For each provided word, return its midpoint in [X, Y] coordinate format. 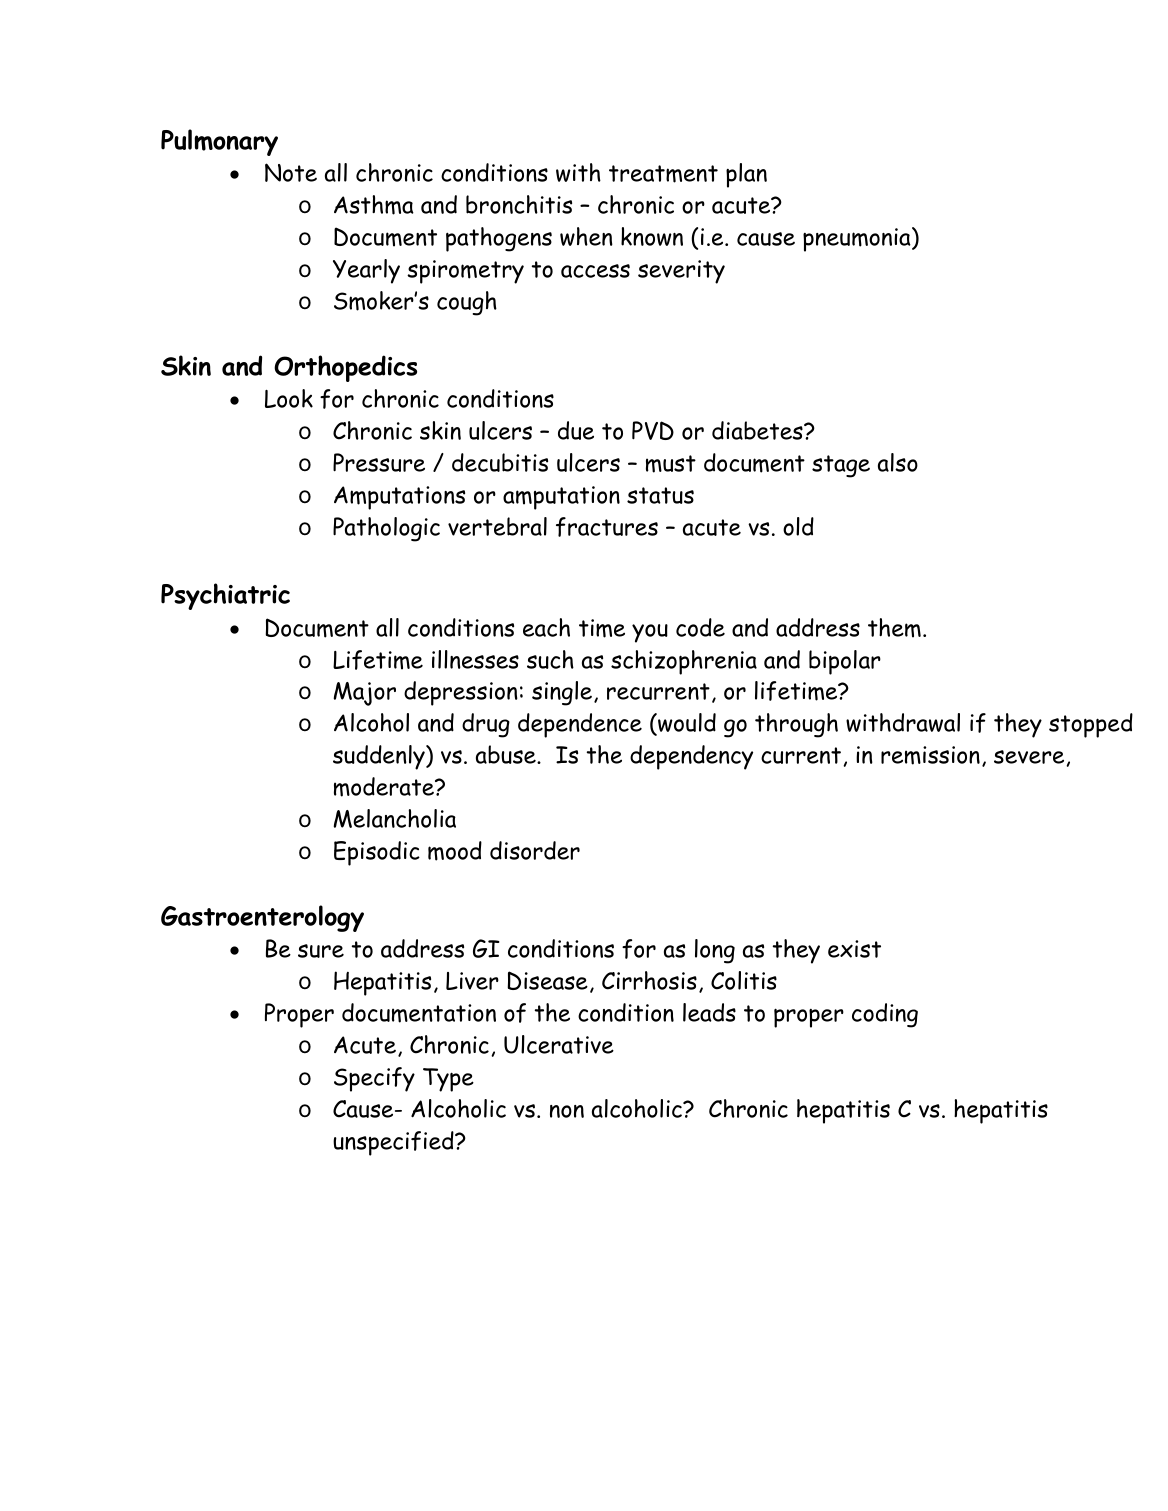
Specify [374, 1079]
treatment [663, 174]
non [567, 1111]
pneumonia [858, 239]
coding [885, 1015]
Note [291, 172]
